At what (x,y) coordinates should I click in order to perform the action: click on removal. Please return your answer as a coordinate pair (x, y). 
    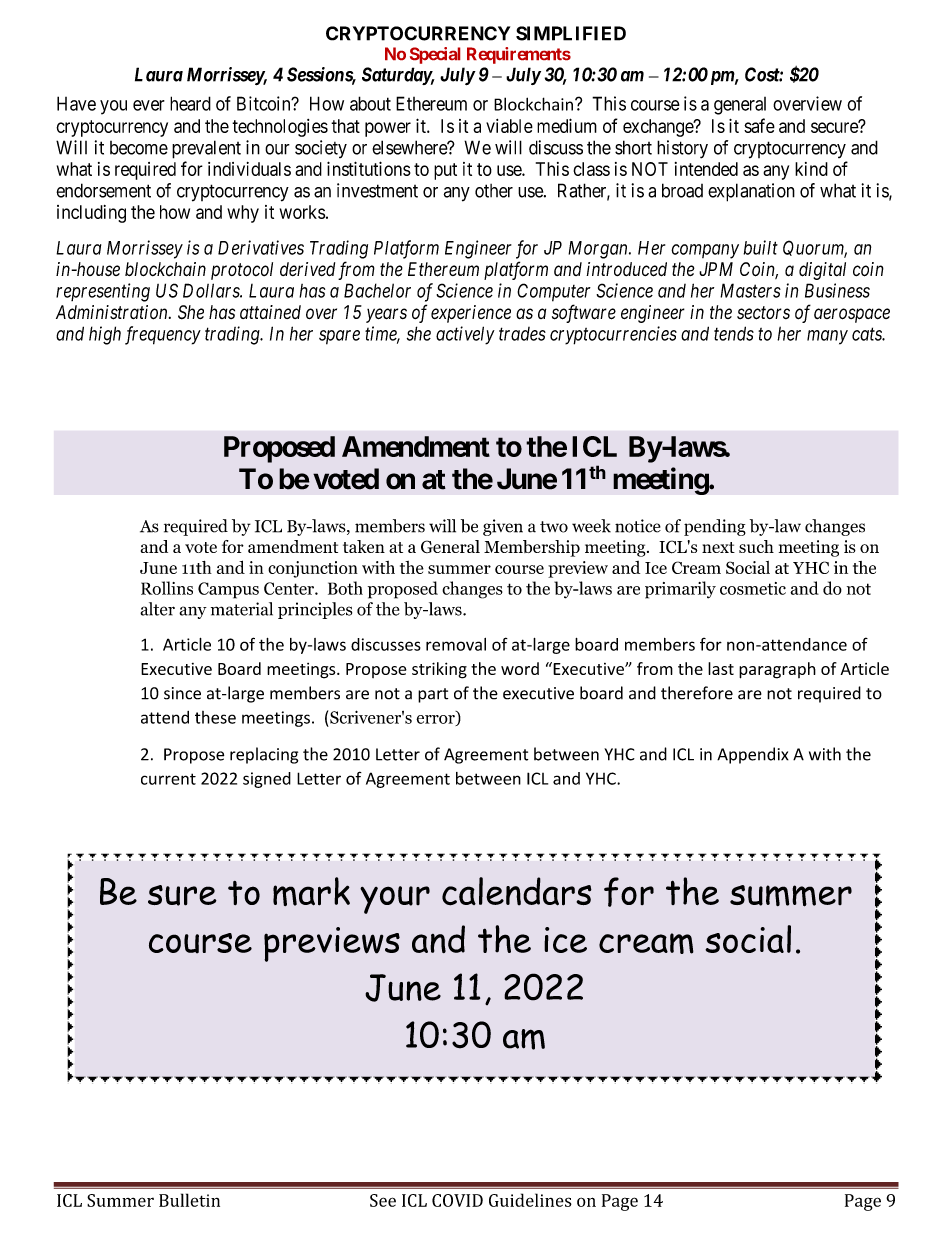
    Looking at the image, I should click on (456, 644).
